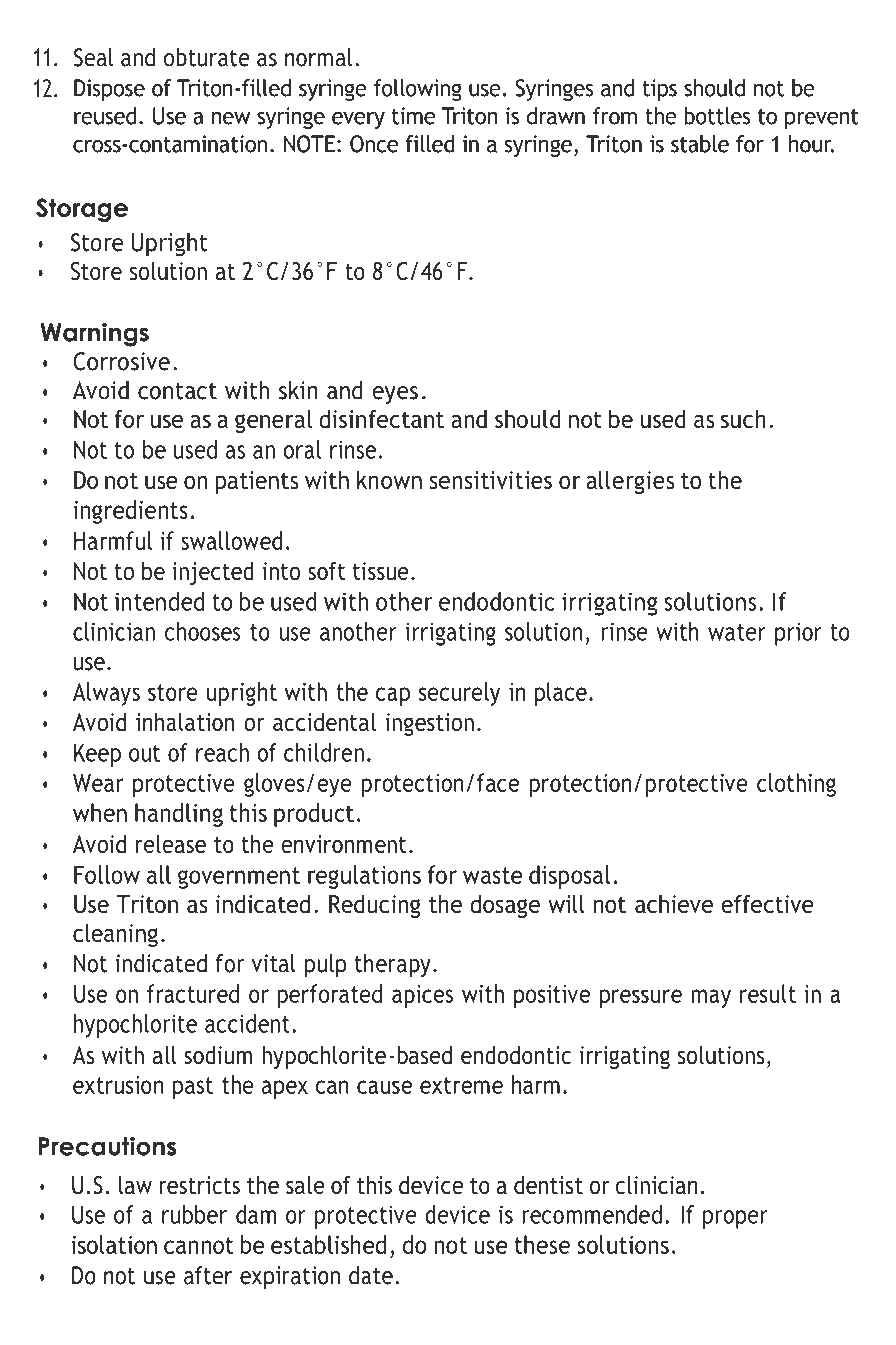 Image resolution: width=896 pixels, height=1345 pixels. What do you see at coordinates (717, 116) in the screenshot?
I see `bottles` at bounding box center [717, 116].
